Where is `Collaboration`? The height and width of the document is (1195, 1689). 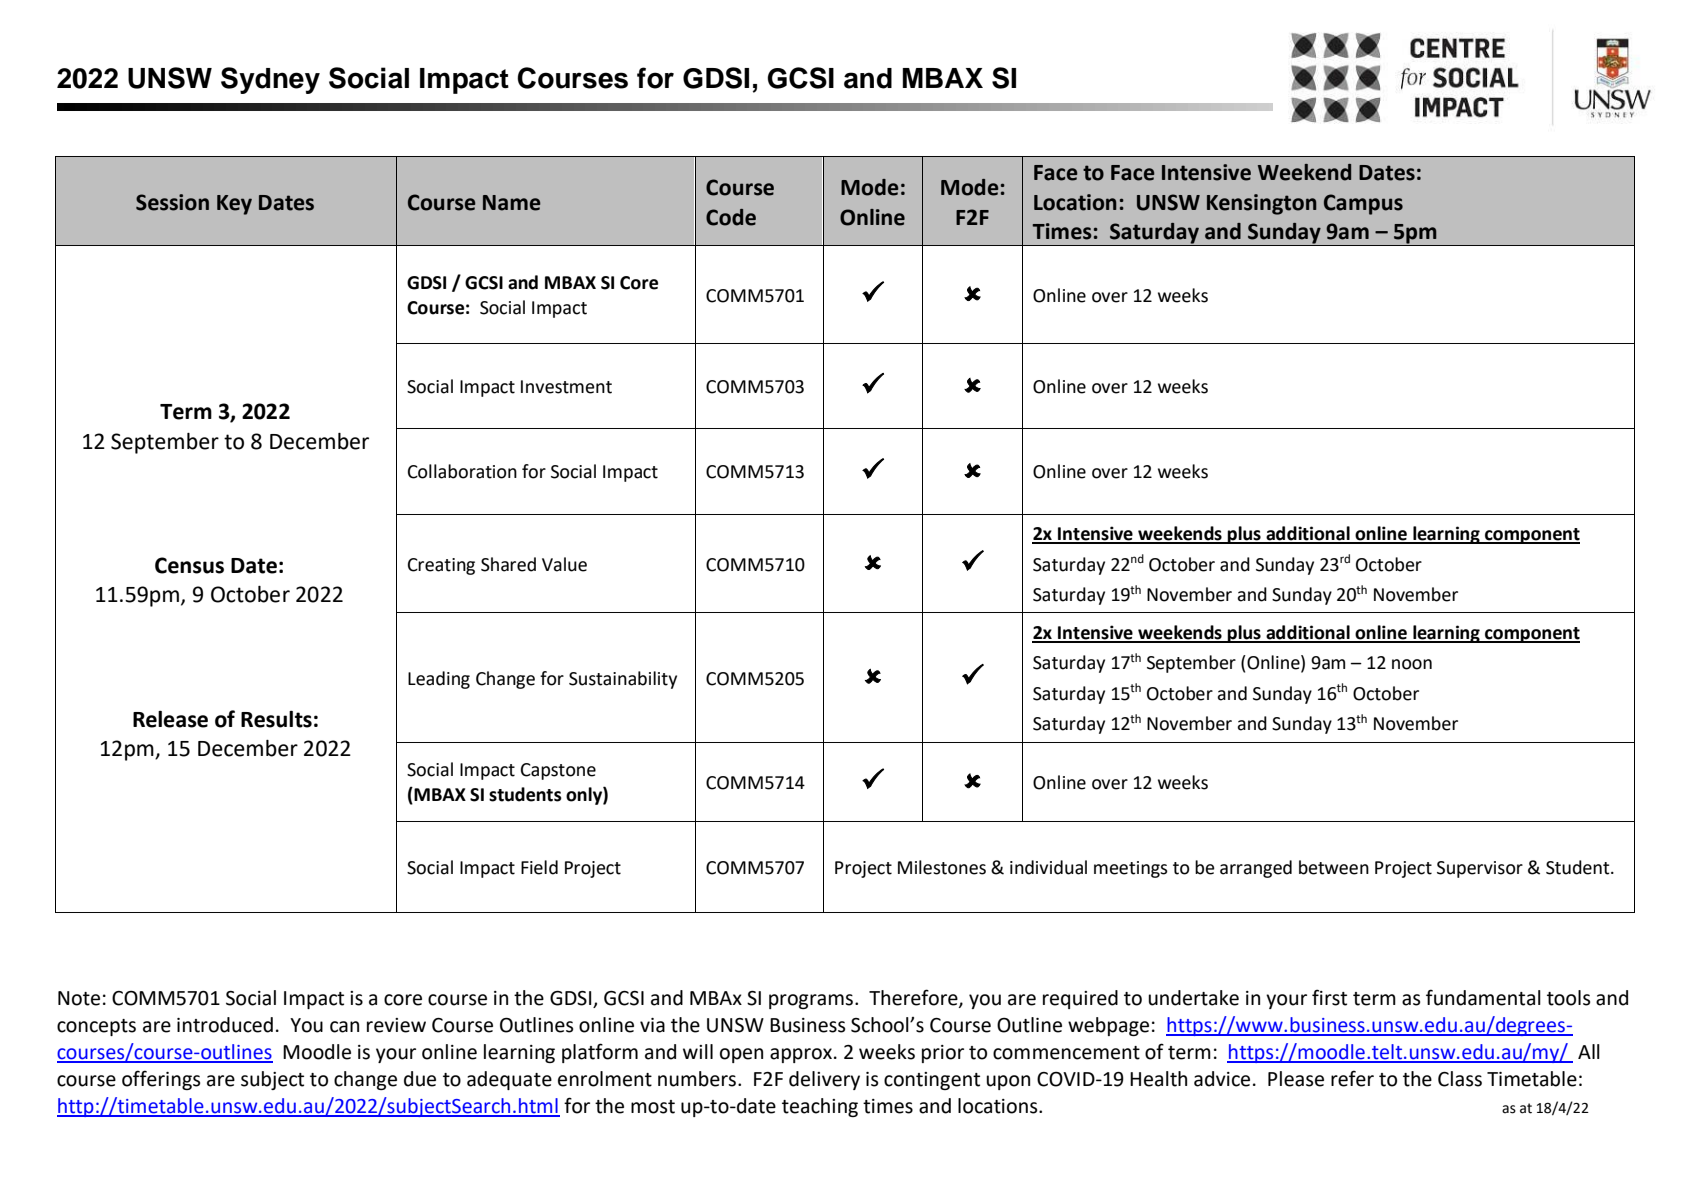
Collaboration is located at coordinates (462, 471).
